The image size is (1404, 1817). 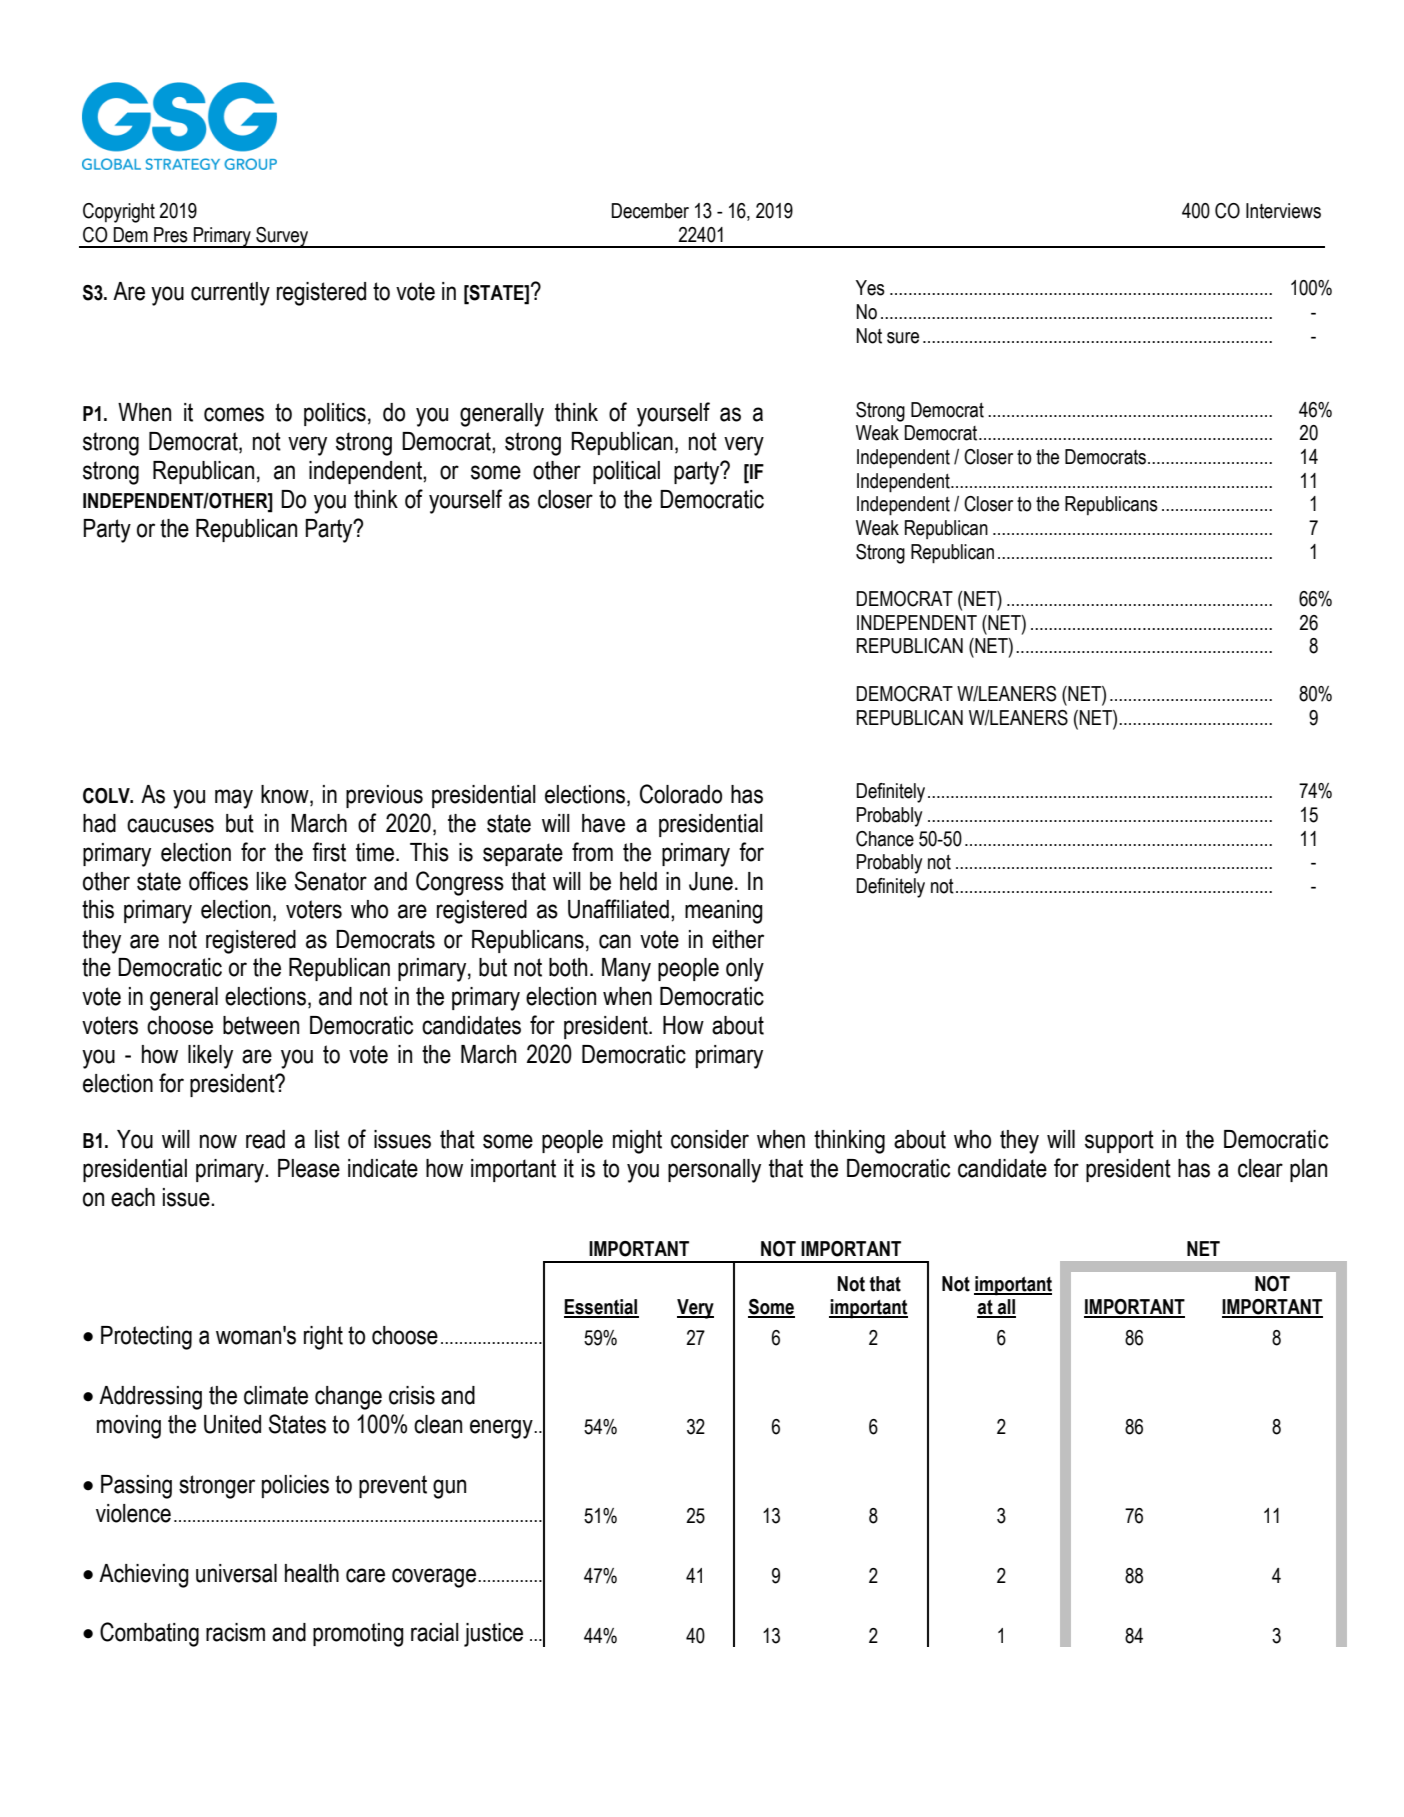 What do you see at coordinates (286, 794) in the screenshot?
I see `know` at bounding box center [286, 794].
